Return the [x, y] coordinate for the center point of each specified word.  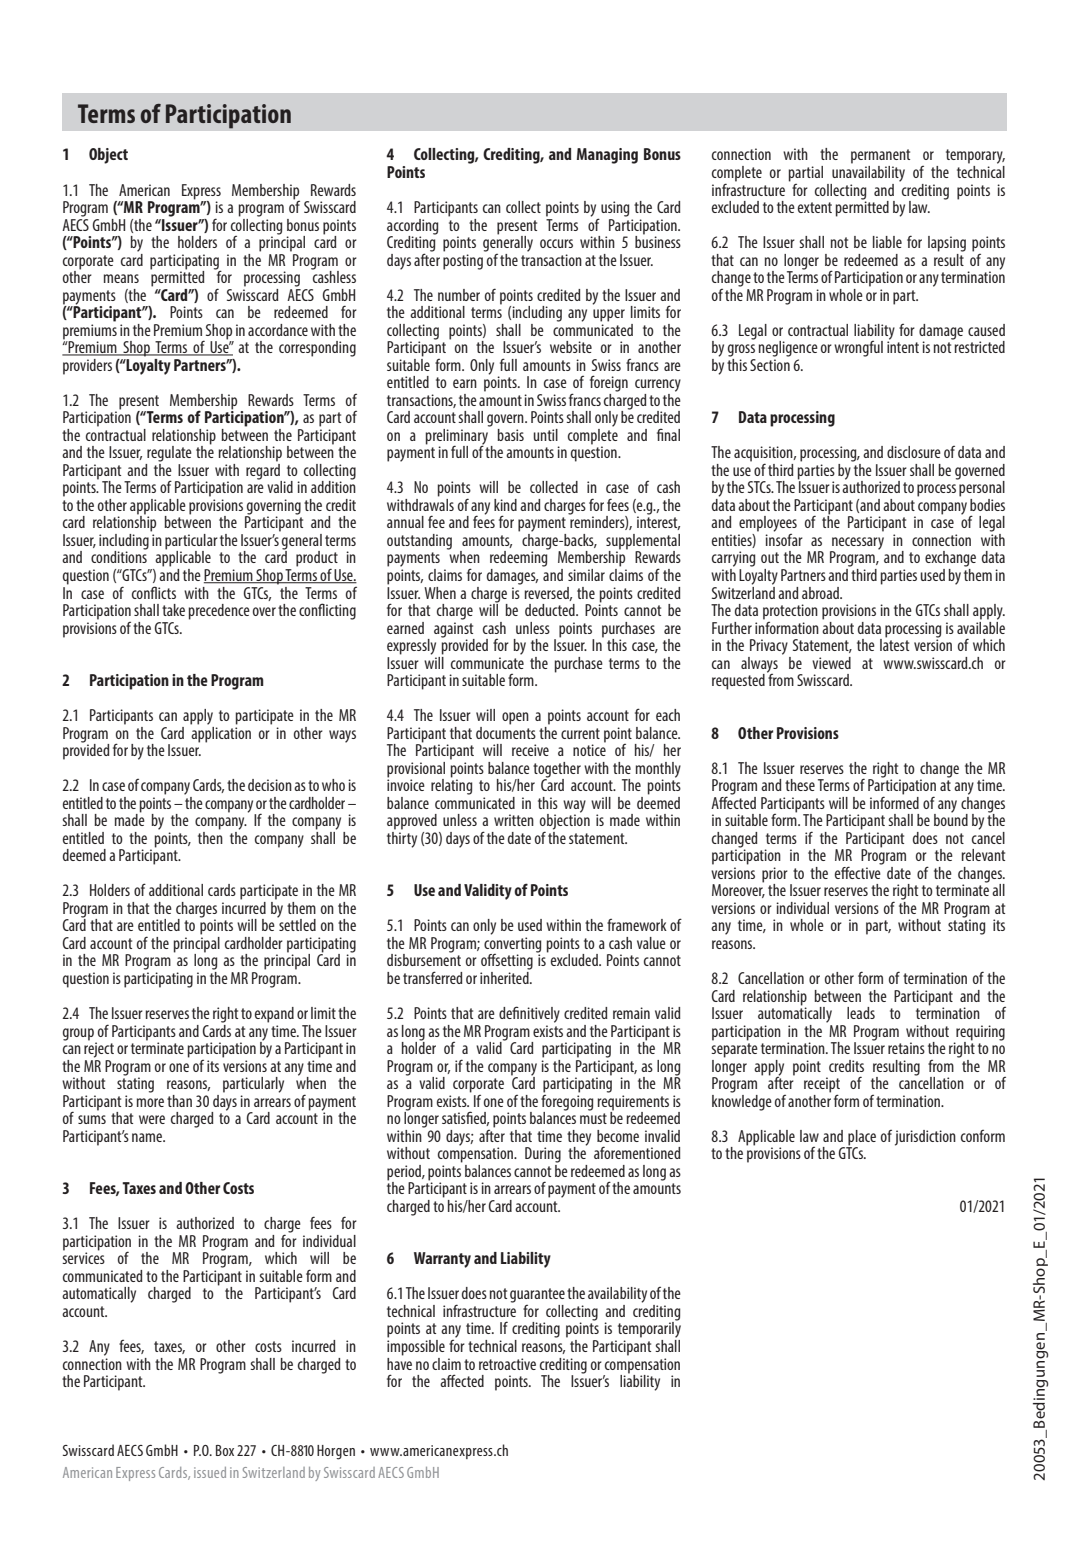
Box [225, 1450]
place [861, 1139]
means [121, 278]
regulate [169, 454]
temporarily [648, 1330]
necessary [857, 544]
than [179, 1101]
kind [505, 505]
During [543, 1155]
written [514, 820]
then [210, 836]
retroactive [507, 1364]
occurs [556, 243]
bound [951, 819]
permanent [880, 156]
